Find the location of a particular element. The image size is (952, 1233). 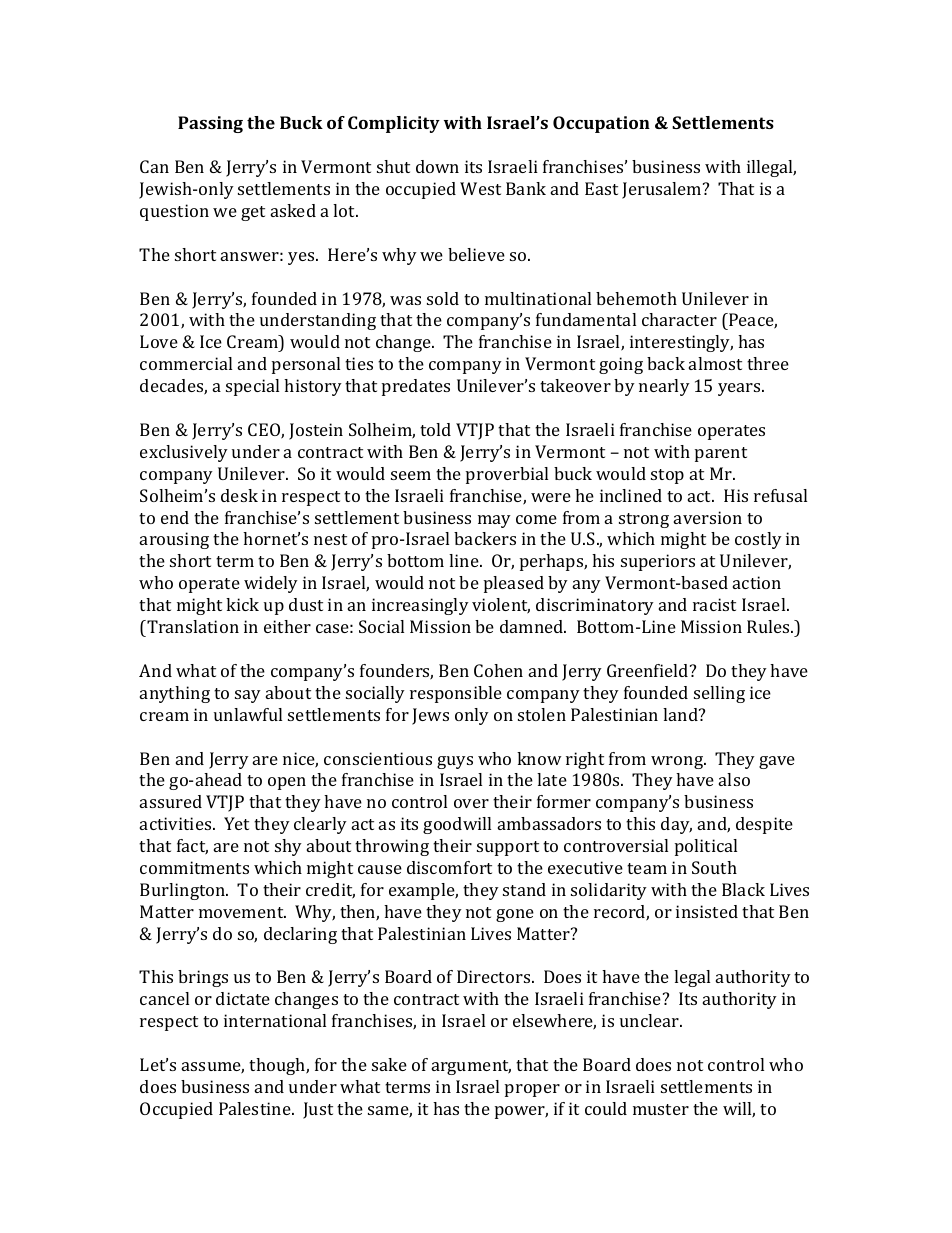

open is located at coordinates (287, 783).
